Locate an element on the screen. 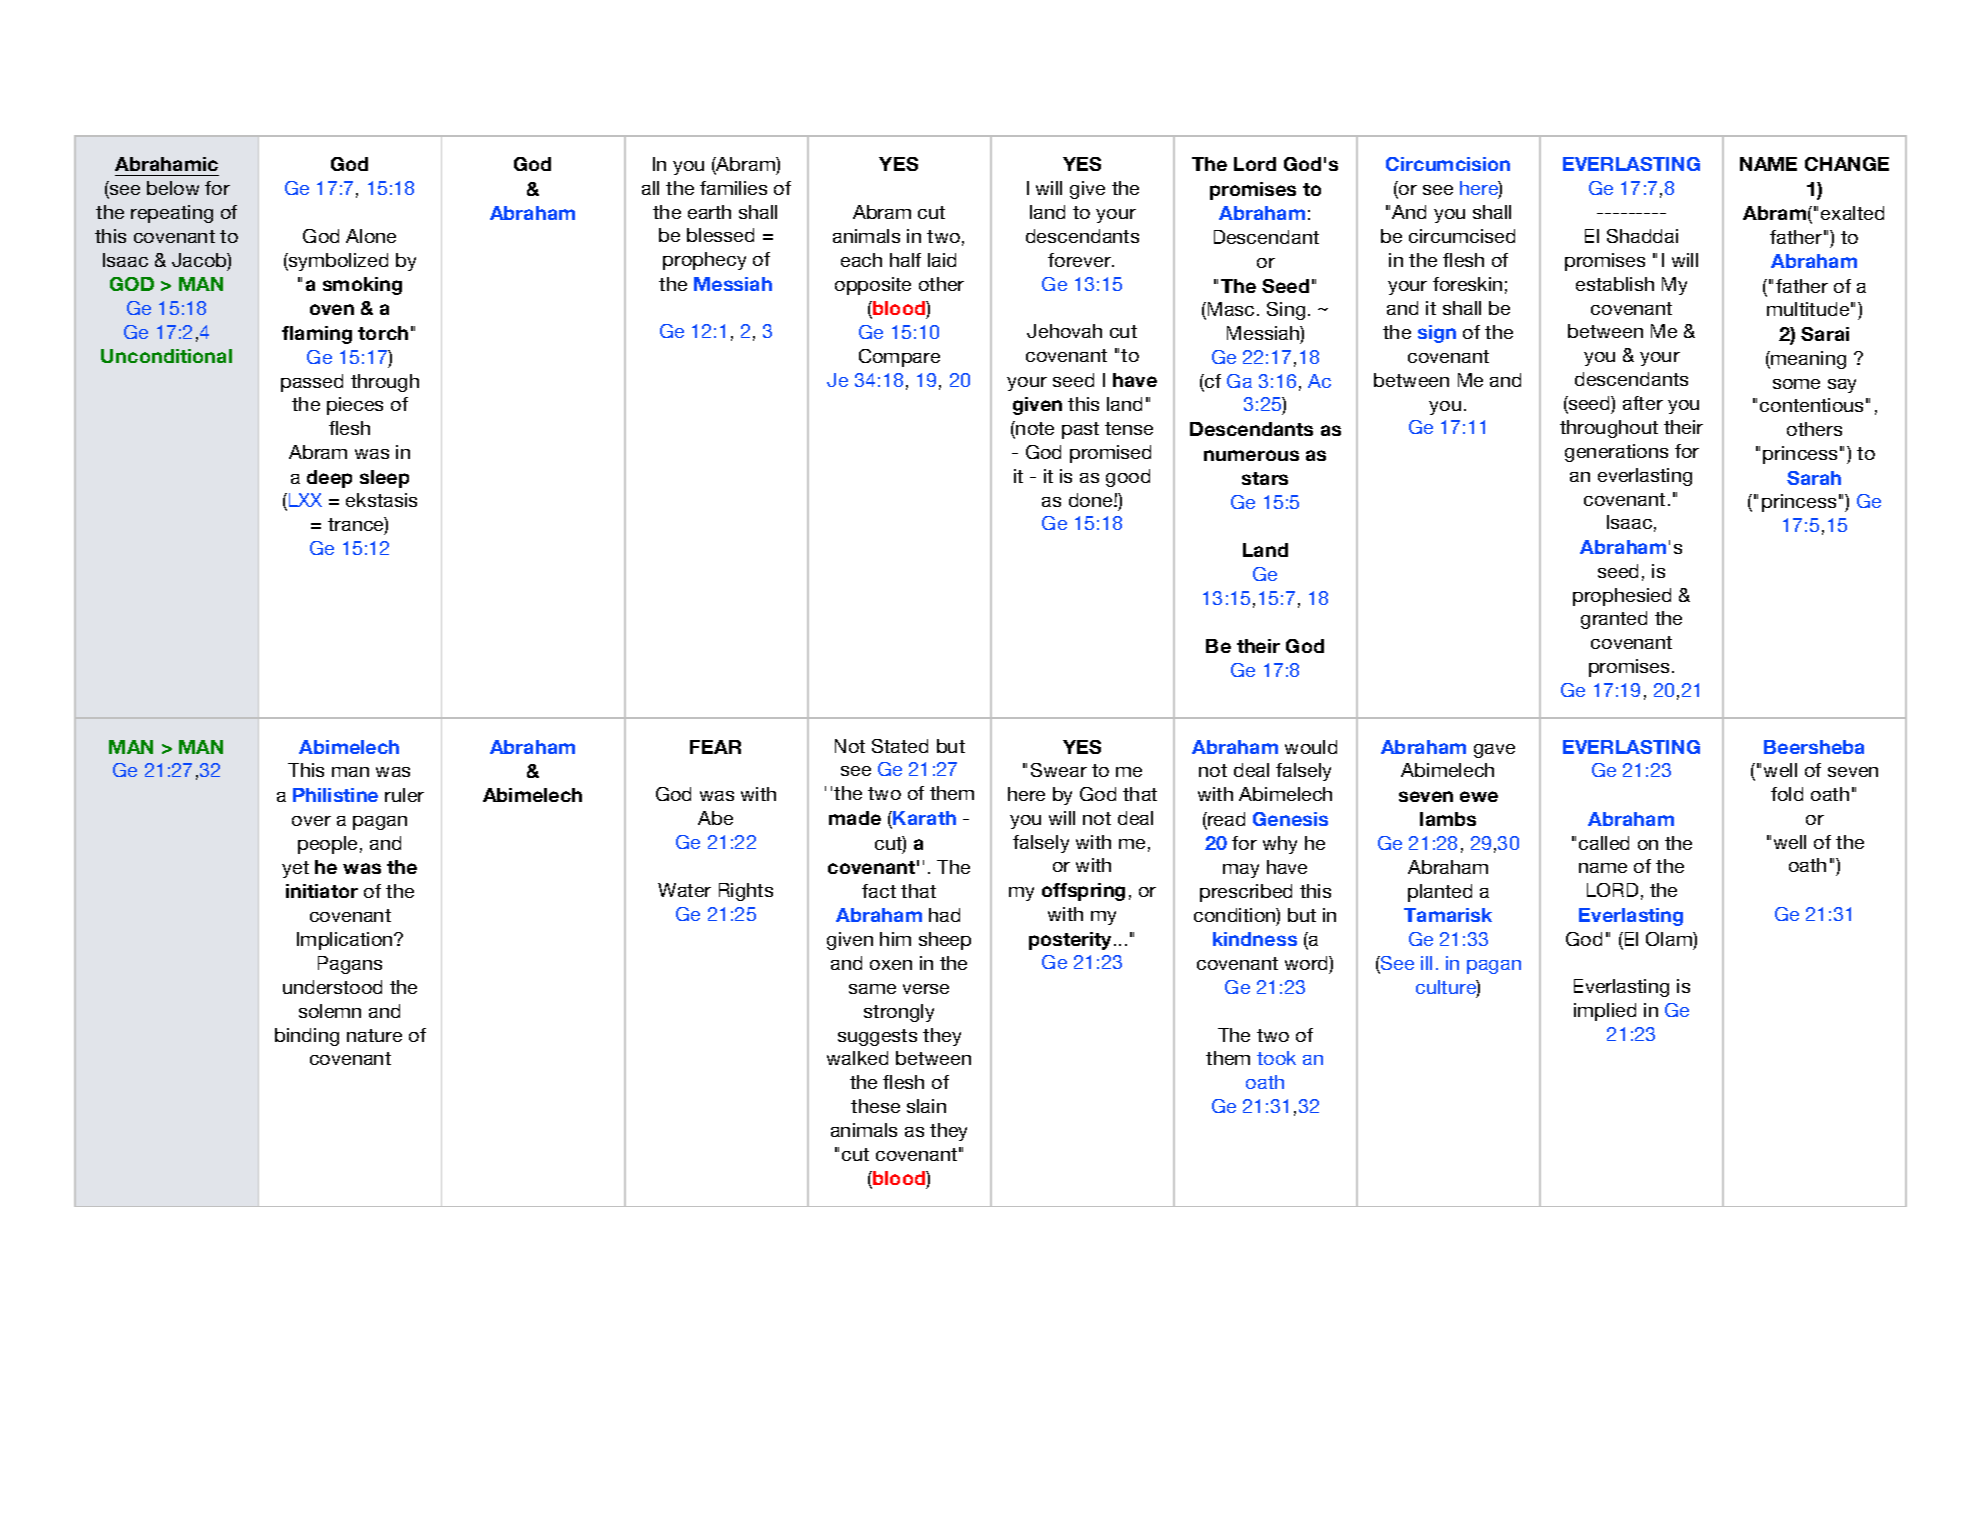 The height and width of the screenshot is (1531, 1981). fold is located at coordinates (1787, 794).
